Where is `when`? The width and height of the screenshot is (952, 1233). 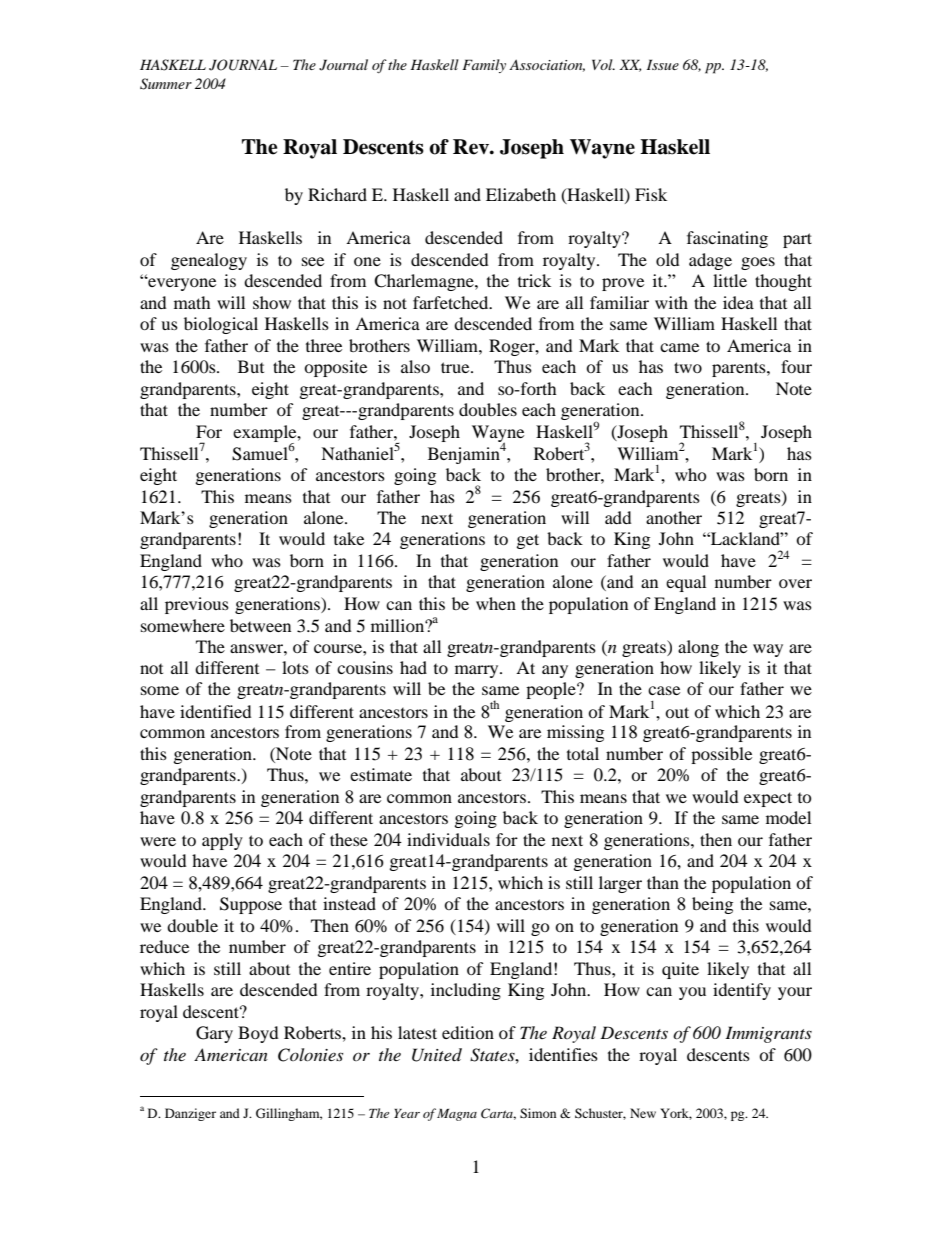 when is located at coordinates (496, 603).
